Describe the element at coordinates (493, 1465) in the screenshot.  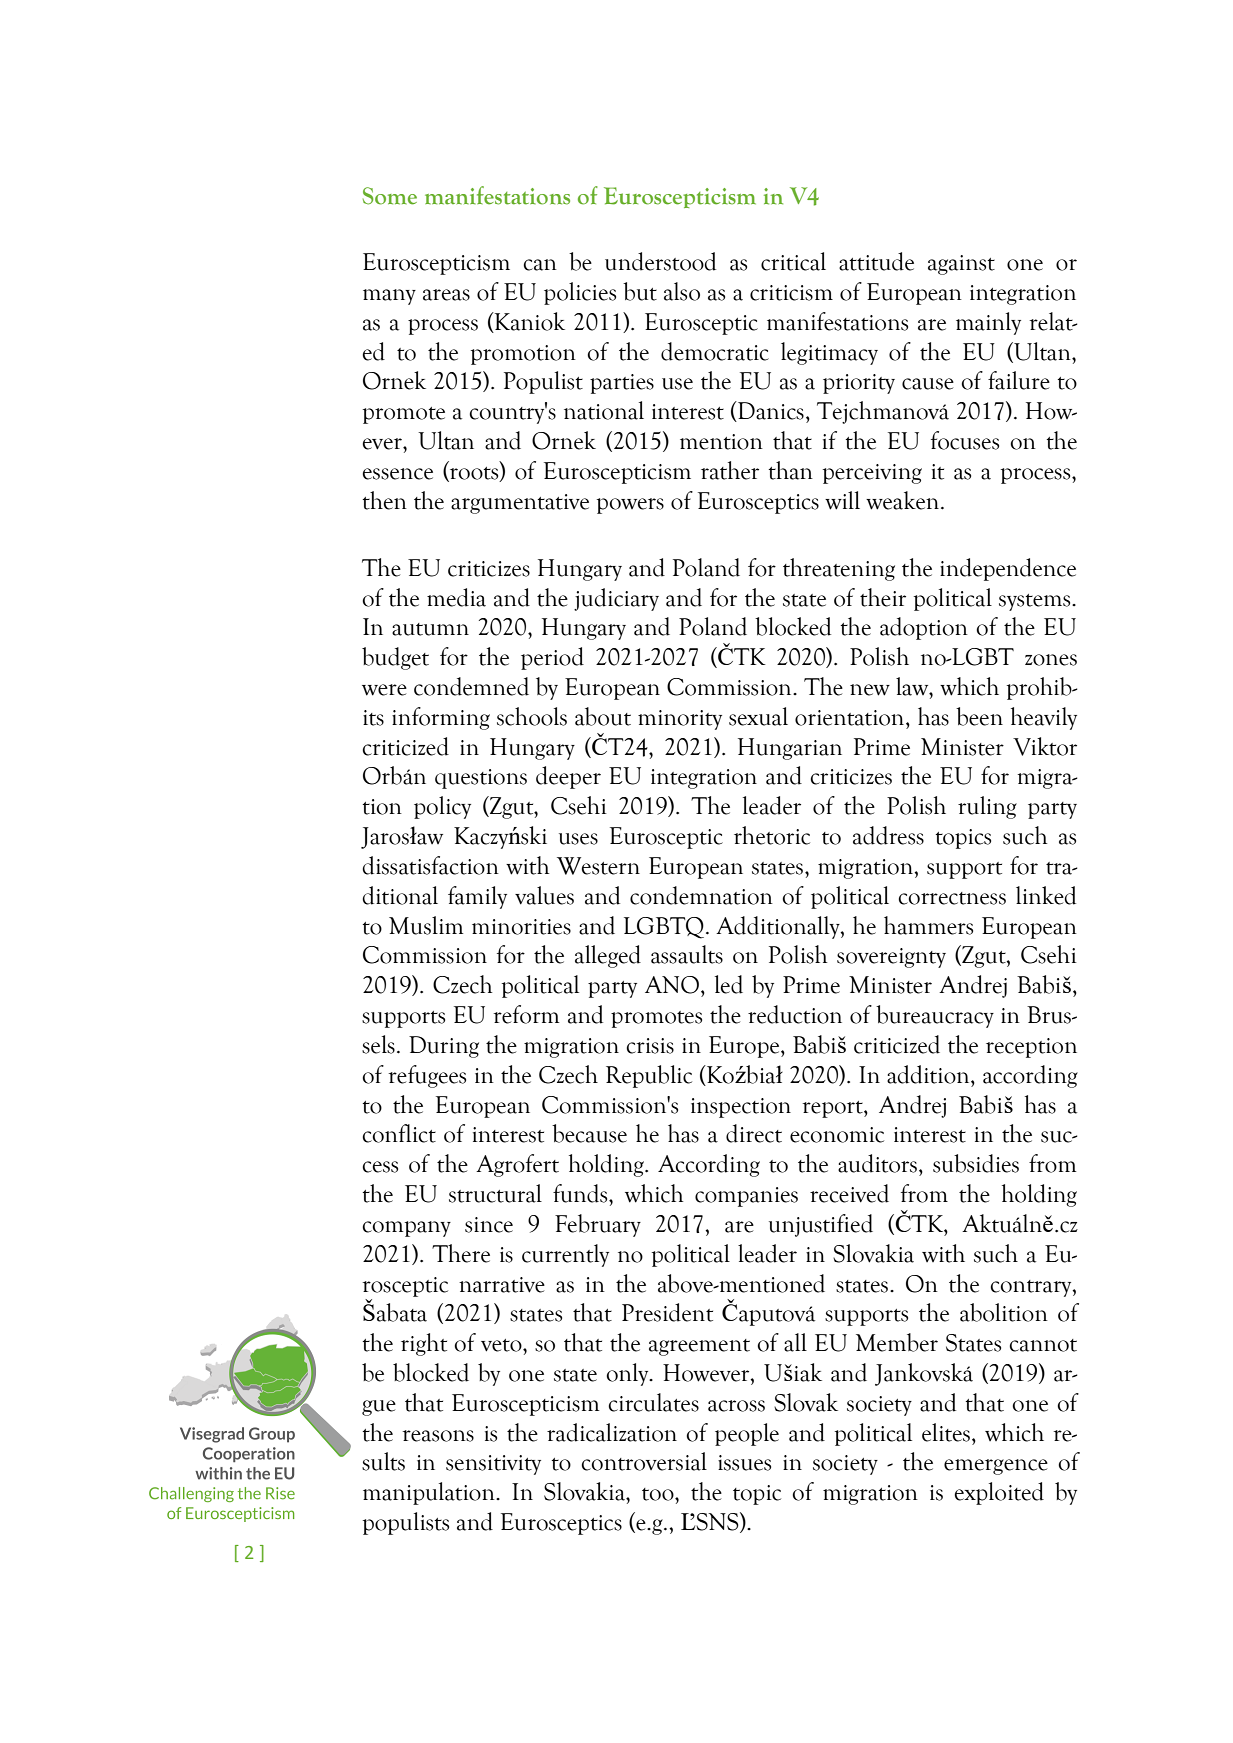
I see `sensitivity` at that location.
